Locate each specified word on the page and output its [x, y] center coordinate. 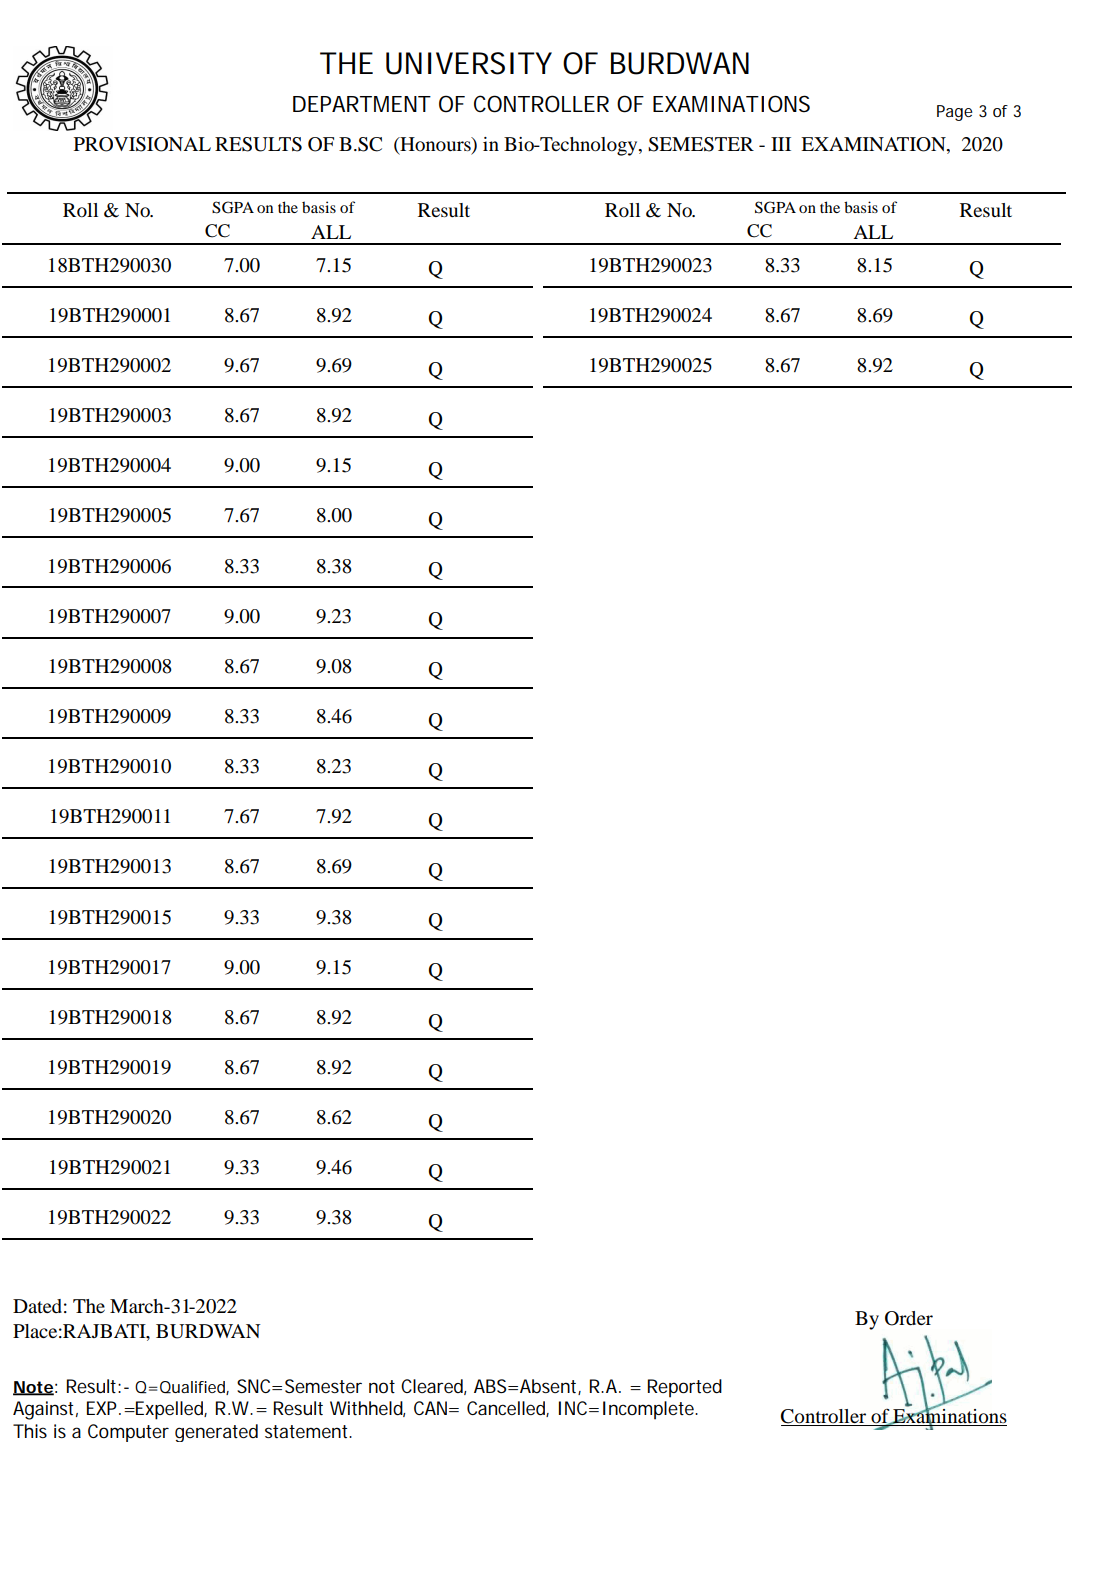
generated [216, 1433]
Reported [685, 1388]
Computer [128, 1433]
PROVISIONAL [142, 144]
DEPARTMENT [362, 104]
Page [954, 113]
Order [909, 1318]
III [781, 144]
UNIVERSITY [469, 63]
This [30, 1431]
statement [308, 1432]
